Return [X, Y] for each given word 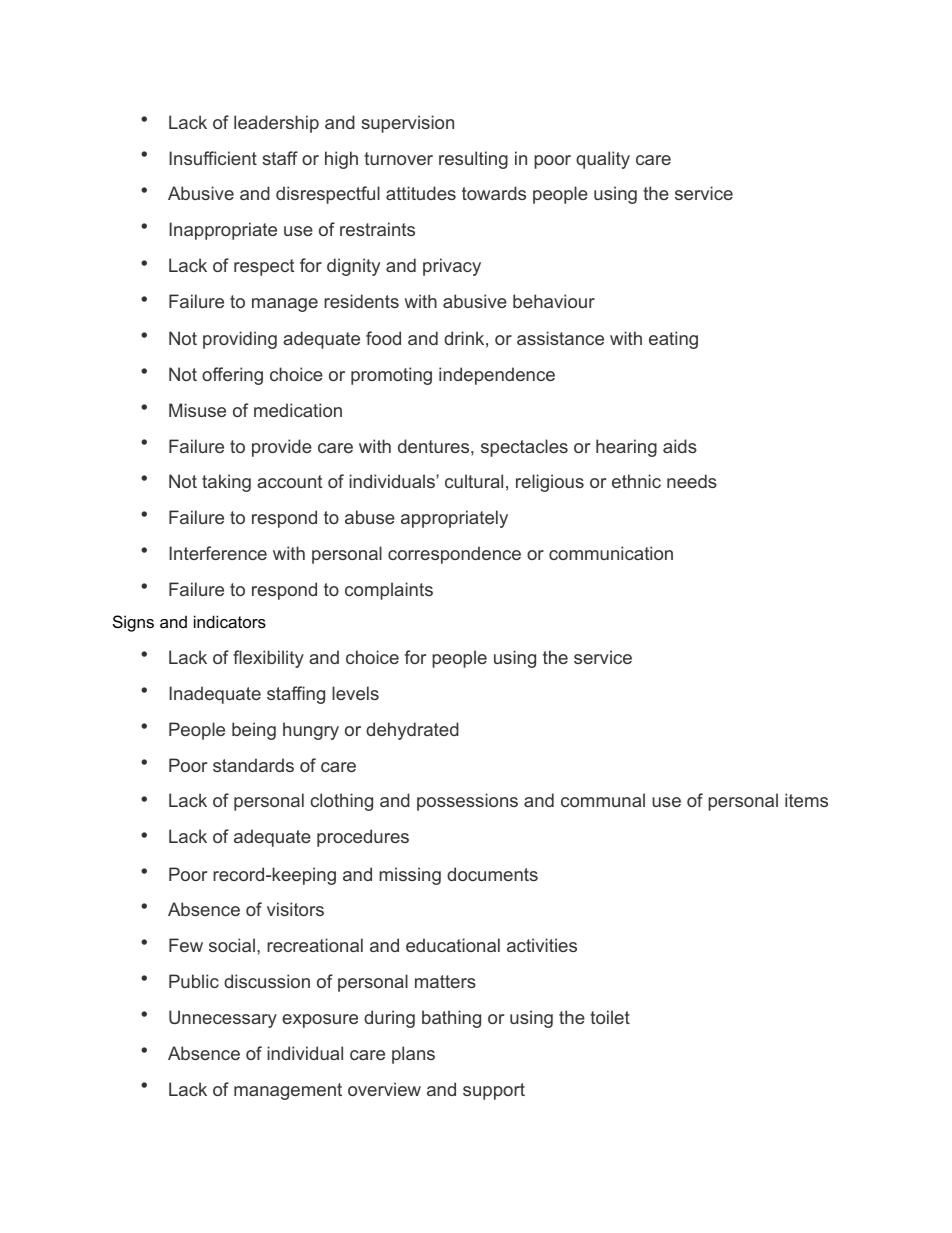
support [494, 1091]
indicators [230, 621]
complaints [389, 591]
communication [611, 553]
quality [603, 160]
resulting [473, 160]
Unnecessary [223, 1019]
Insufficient [213, 158]
